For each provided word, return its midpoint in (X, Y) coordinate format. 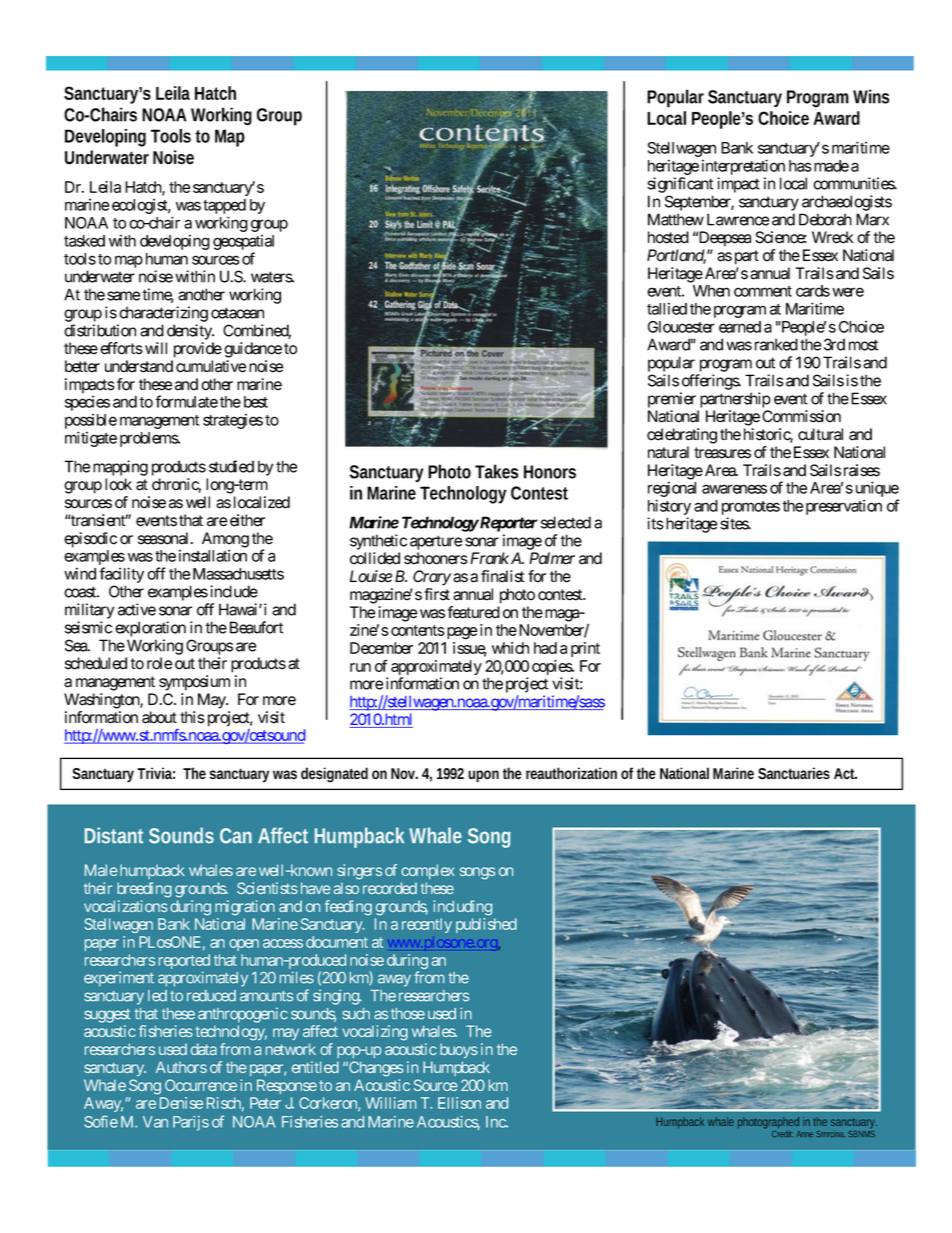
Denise (181, 1103)
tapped (224, 208)
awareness (734, 489)
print (585, 649)
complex (428, 871)
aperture (436, 542)
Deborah (825, 219)
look (118, 484)
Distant (114, 835)
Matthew (676, 219)
